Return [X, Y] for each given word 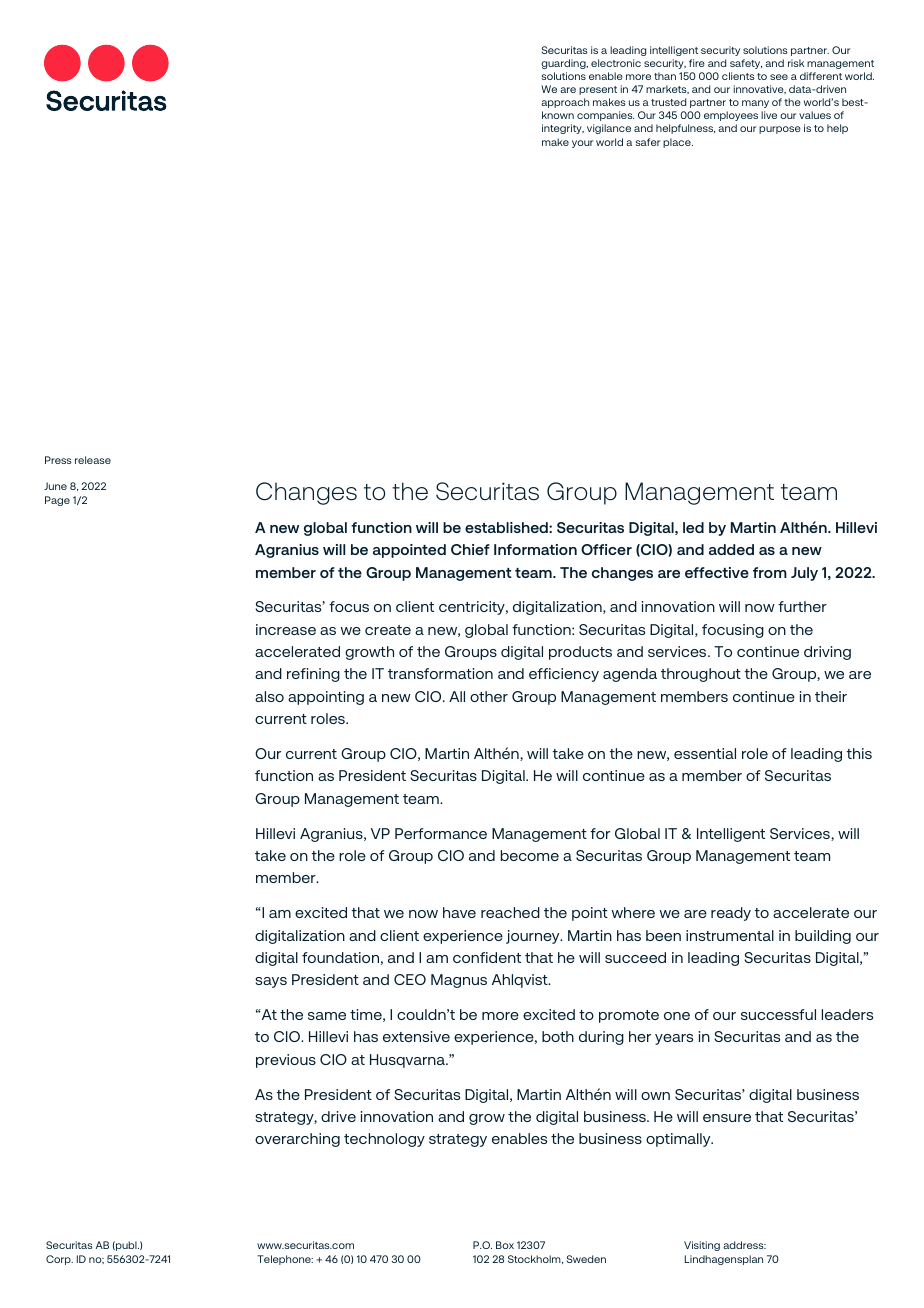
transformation [440, 673]
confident [487, 957]
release [93, 460]
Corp [59, 1260]
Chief [470, 549]
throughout [701, 675]
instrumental [730, 935]
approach [565, 103]
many [755, 104]
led [693, 527]
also [269, 696]
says [271, 982]
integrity [563, 129]
